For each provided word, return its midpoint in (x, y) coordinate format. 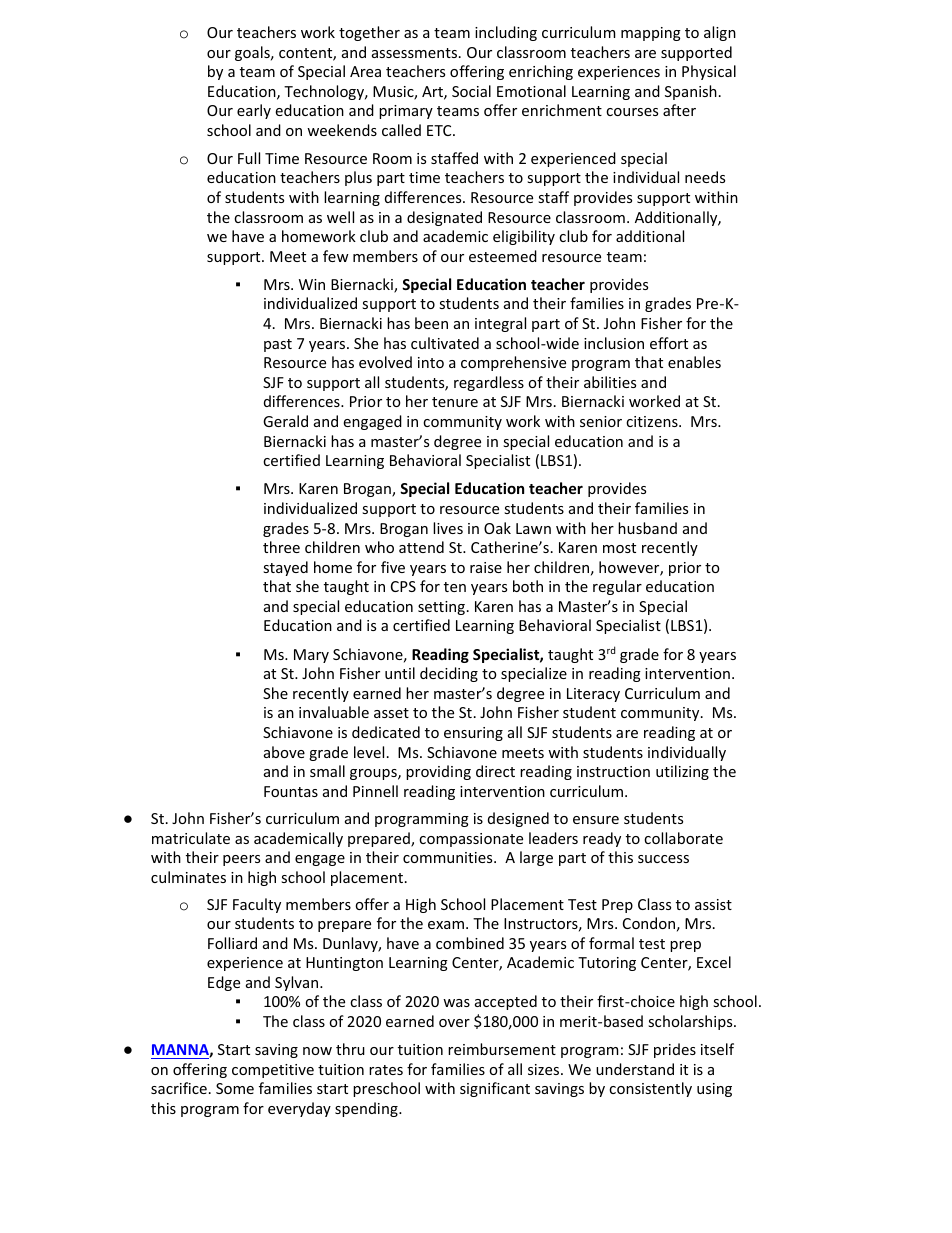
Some (235, 1088)
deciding (449, 674)
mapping (651, 34)
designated (444, 218)
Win (312, 284)
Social (471, 91)
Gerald (285, 421)
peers (241, 860)
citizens (653, 421)
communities (449, 857)
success (663, 859)
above (284, 752)
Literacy (593, 695)
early (254, 111)
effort (669, 343)
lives (448, 528)
